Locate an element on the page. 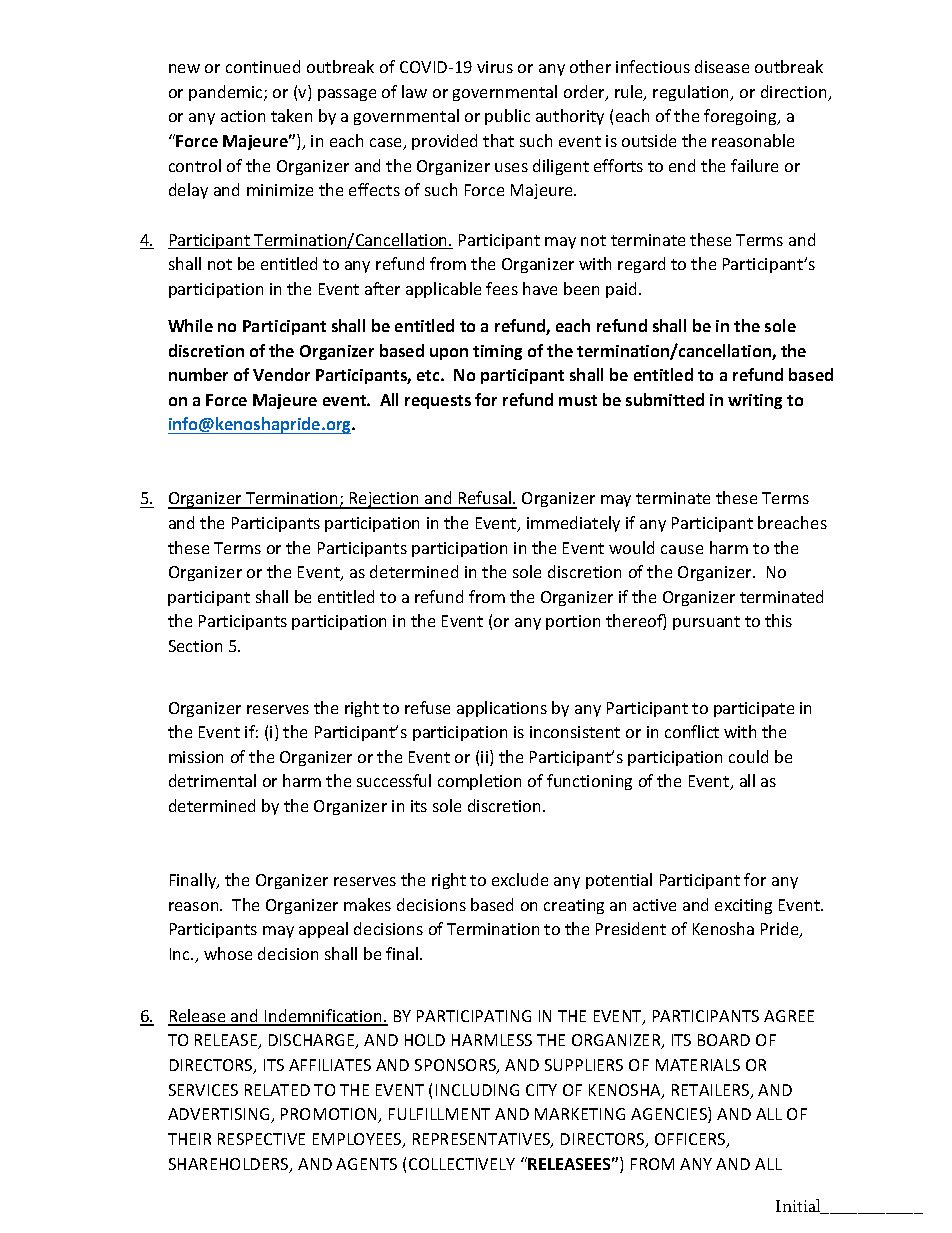  COLLECTIVELY is located at coordinates (462, 1164).
